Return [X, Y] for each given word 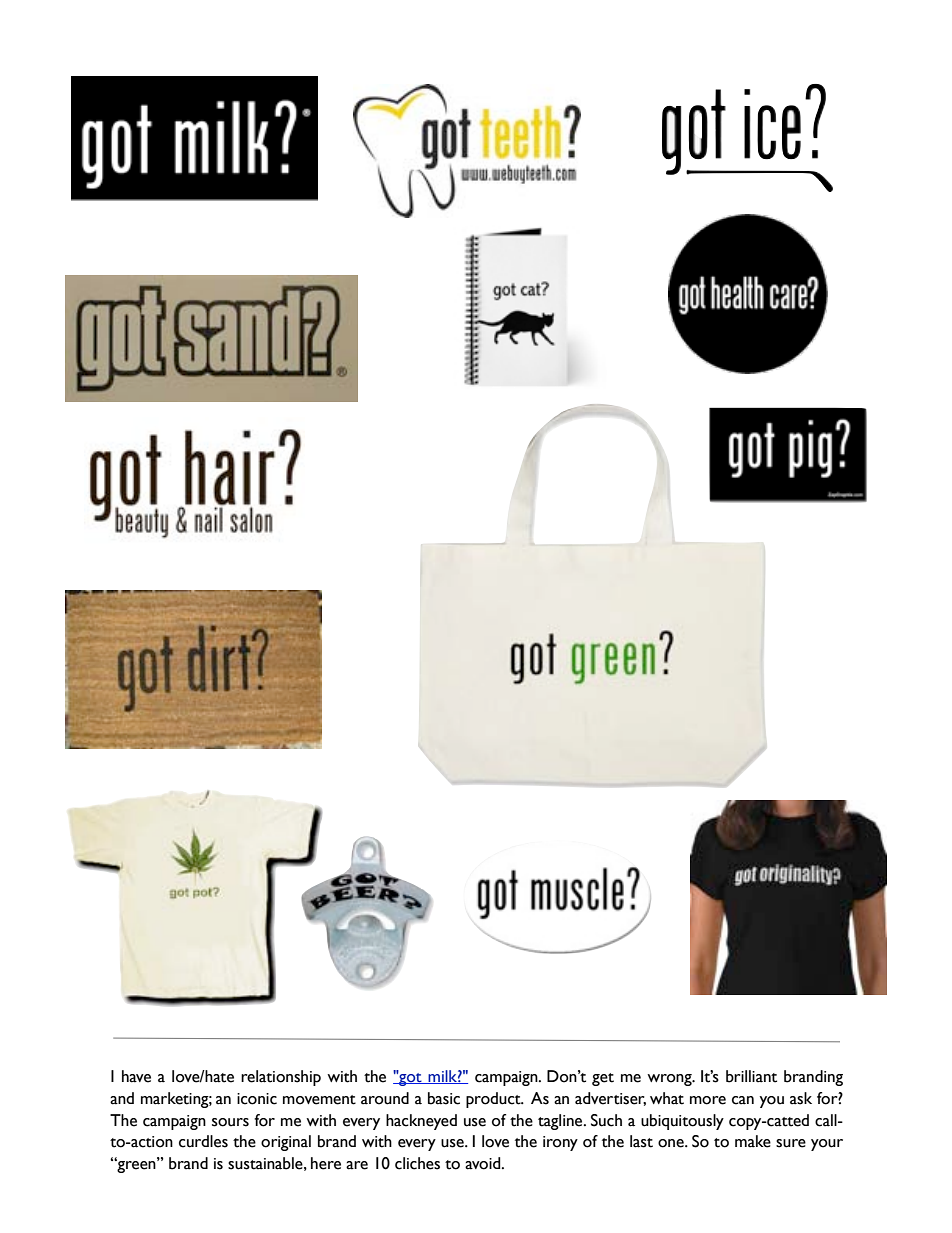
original [286, 1143]
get [603, 1079]
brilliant [751, 1076]
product [494, 1100]
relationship [281, 1078]
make [753, 1141]
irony [560, 1143]
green [136, 1166]
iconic [257, 1099]
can [743, 1100]
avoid [484, 1163]
